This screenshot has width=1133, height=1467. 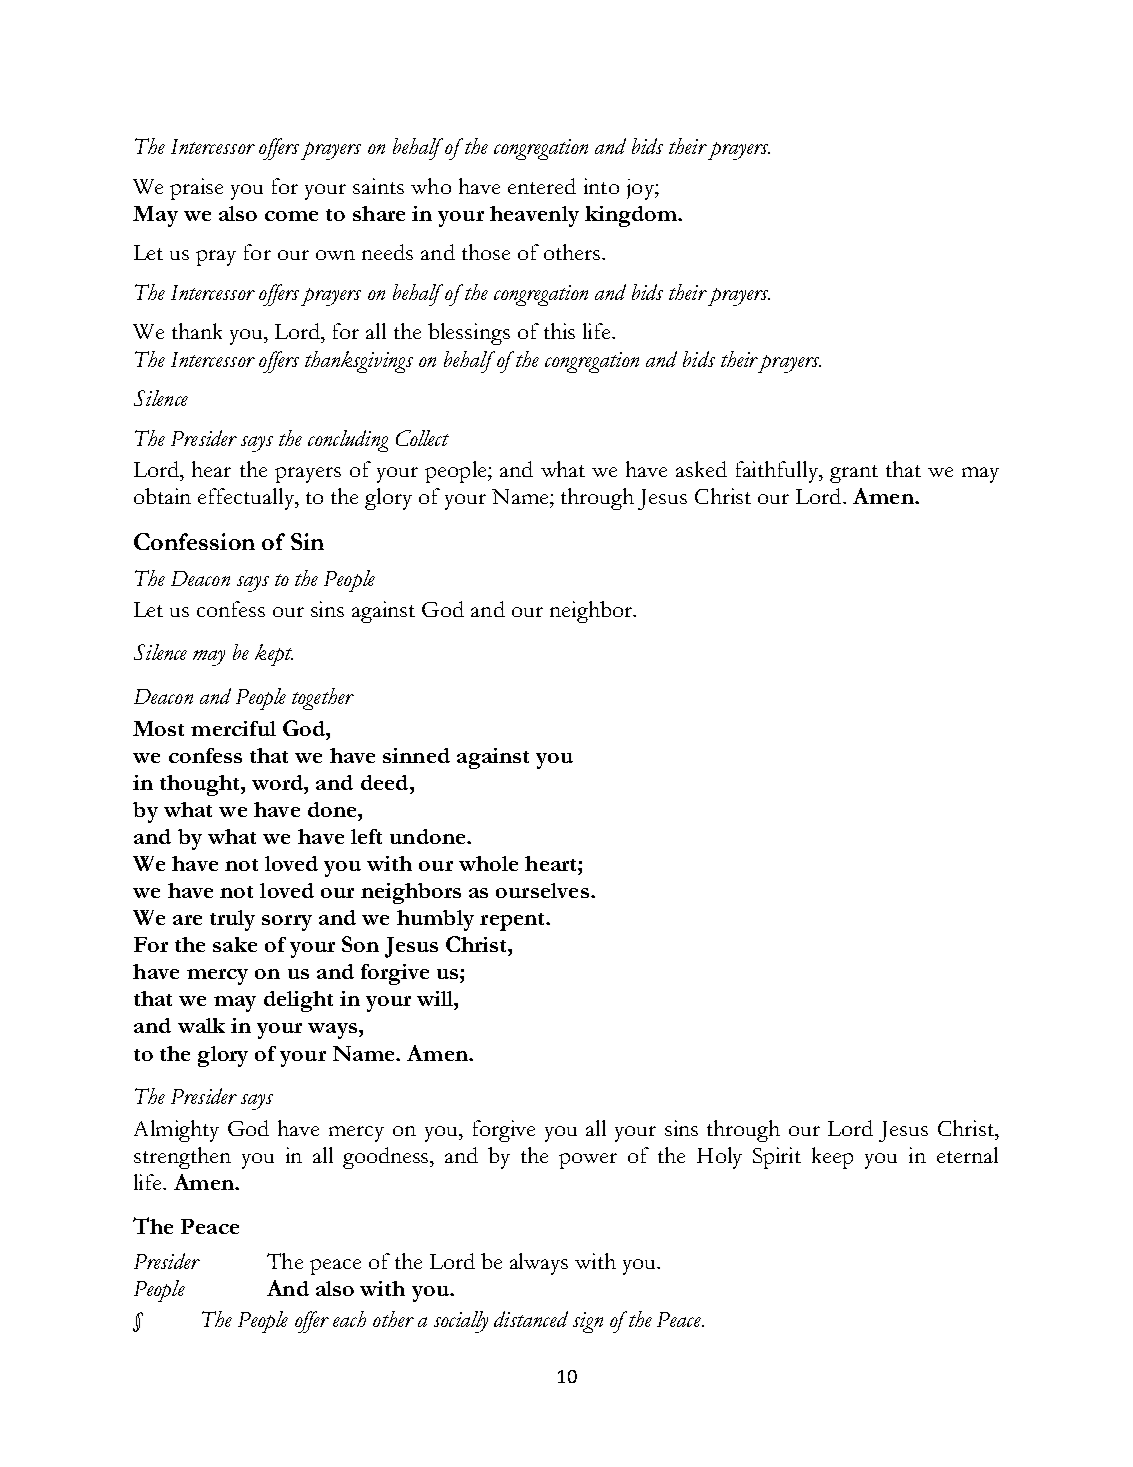 What do you see at coordinates (542, 890) in the screenshot?
I see `ourselves` at bounding box center [542, 890].
